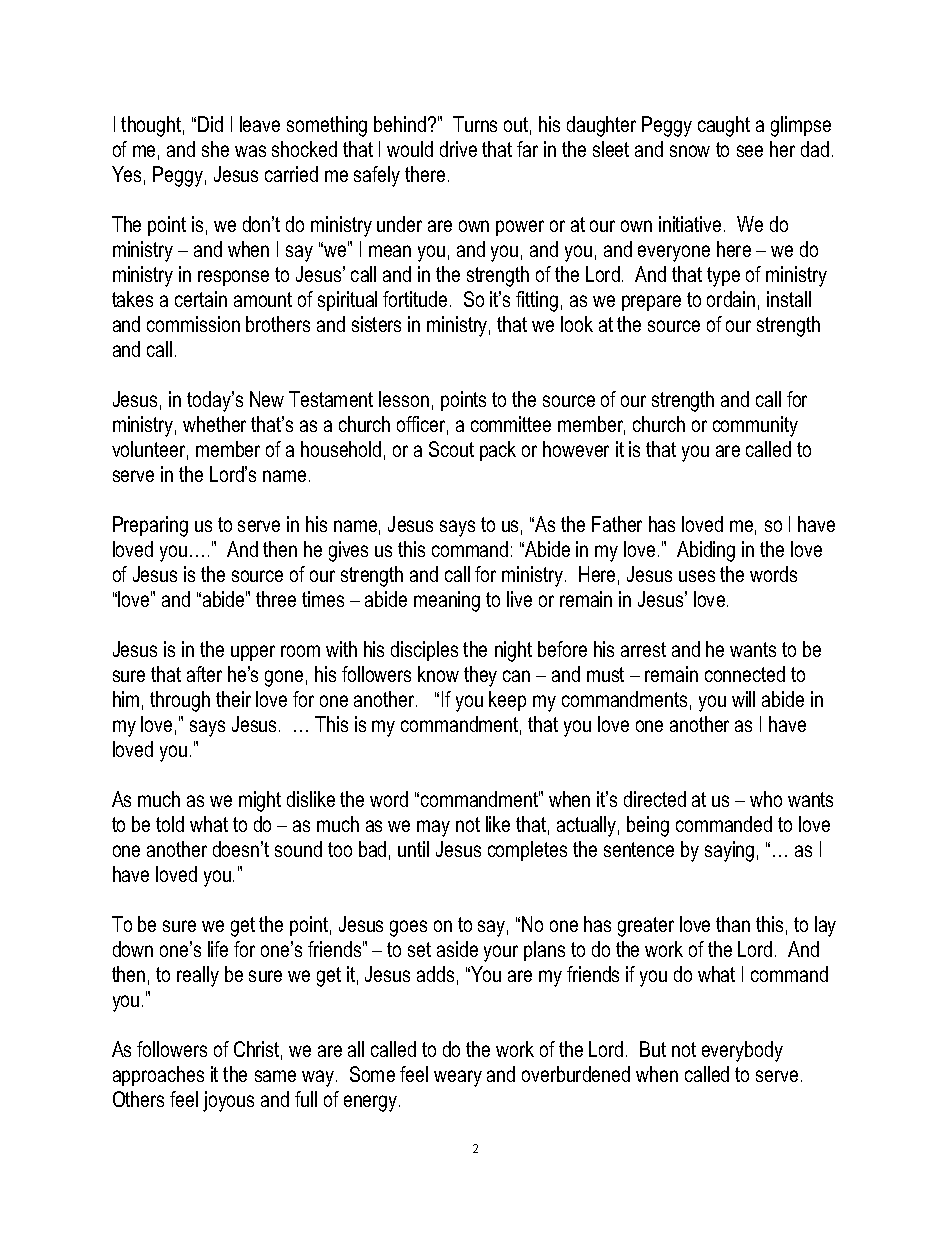 The width and height of the image is (952, 1233). What do you see at coordinates (228, 1101) in the image?
I see `joyous` at bounding box center [228, 1101].
